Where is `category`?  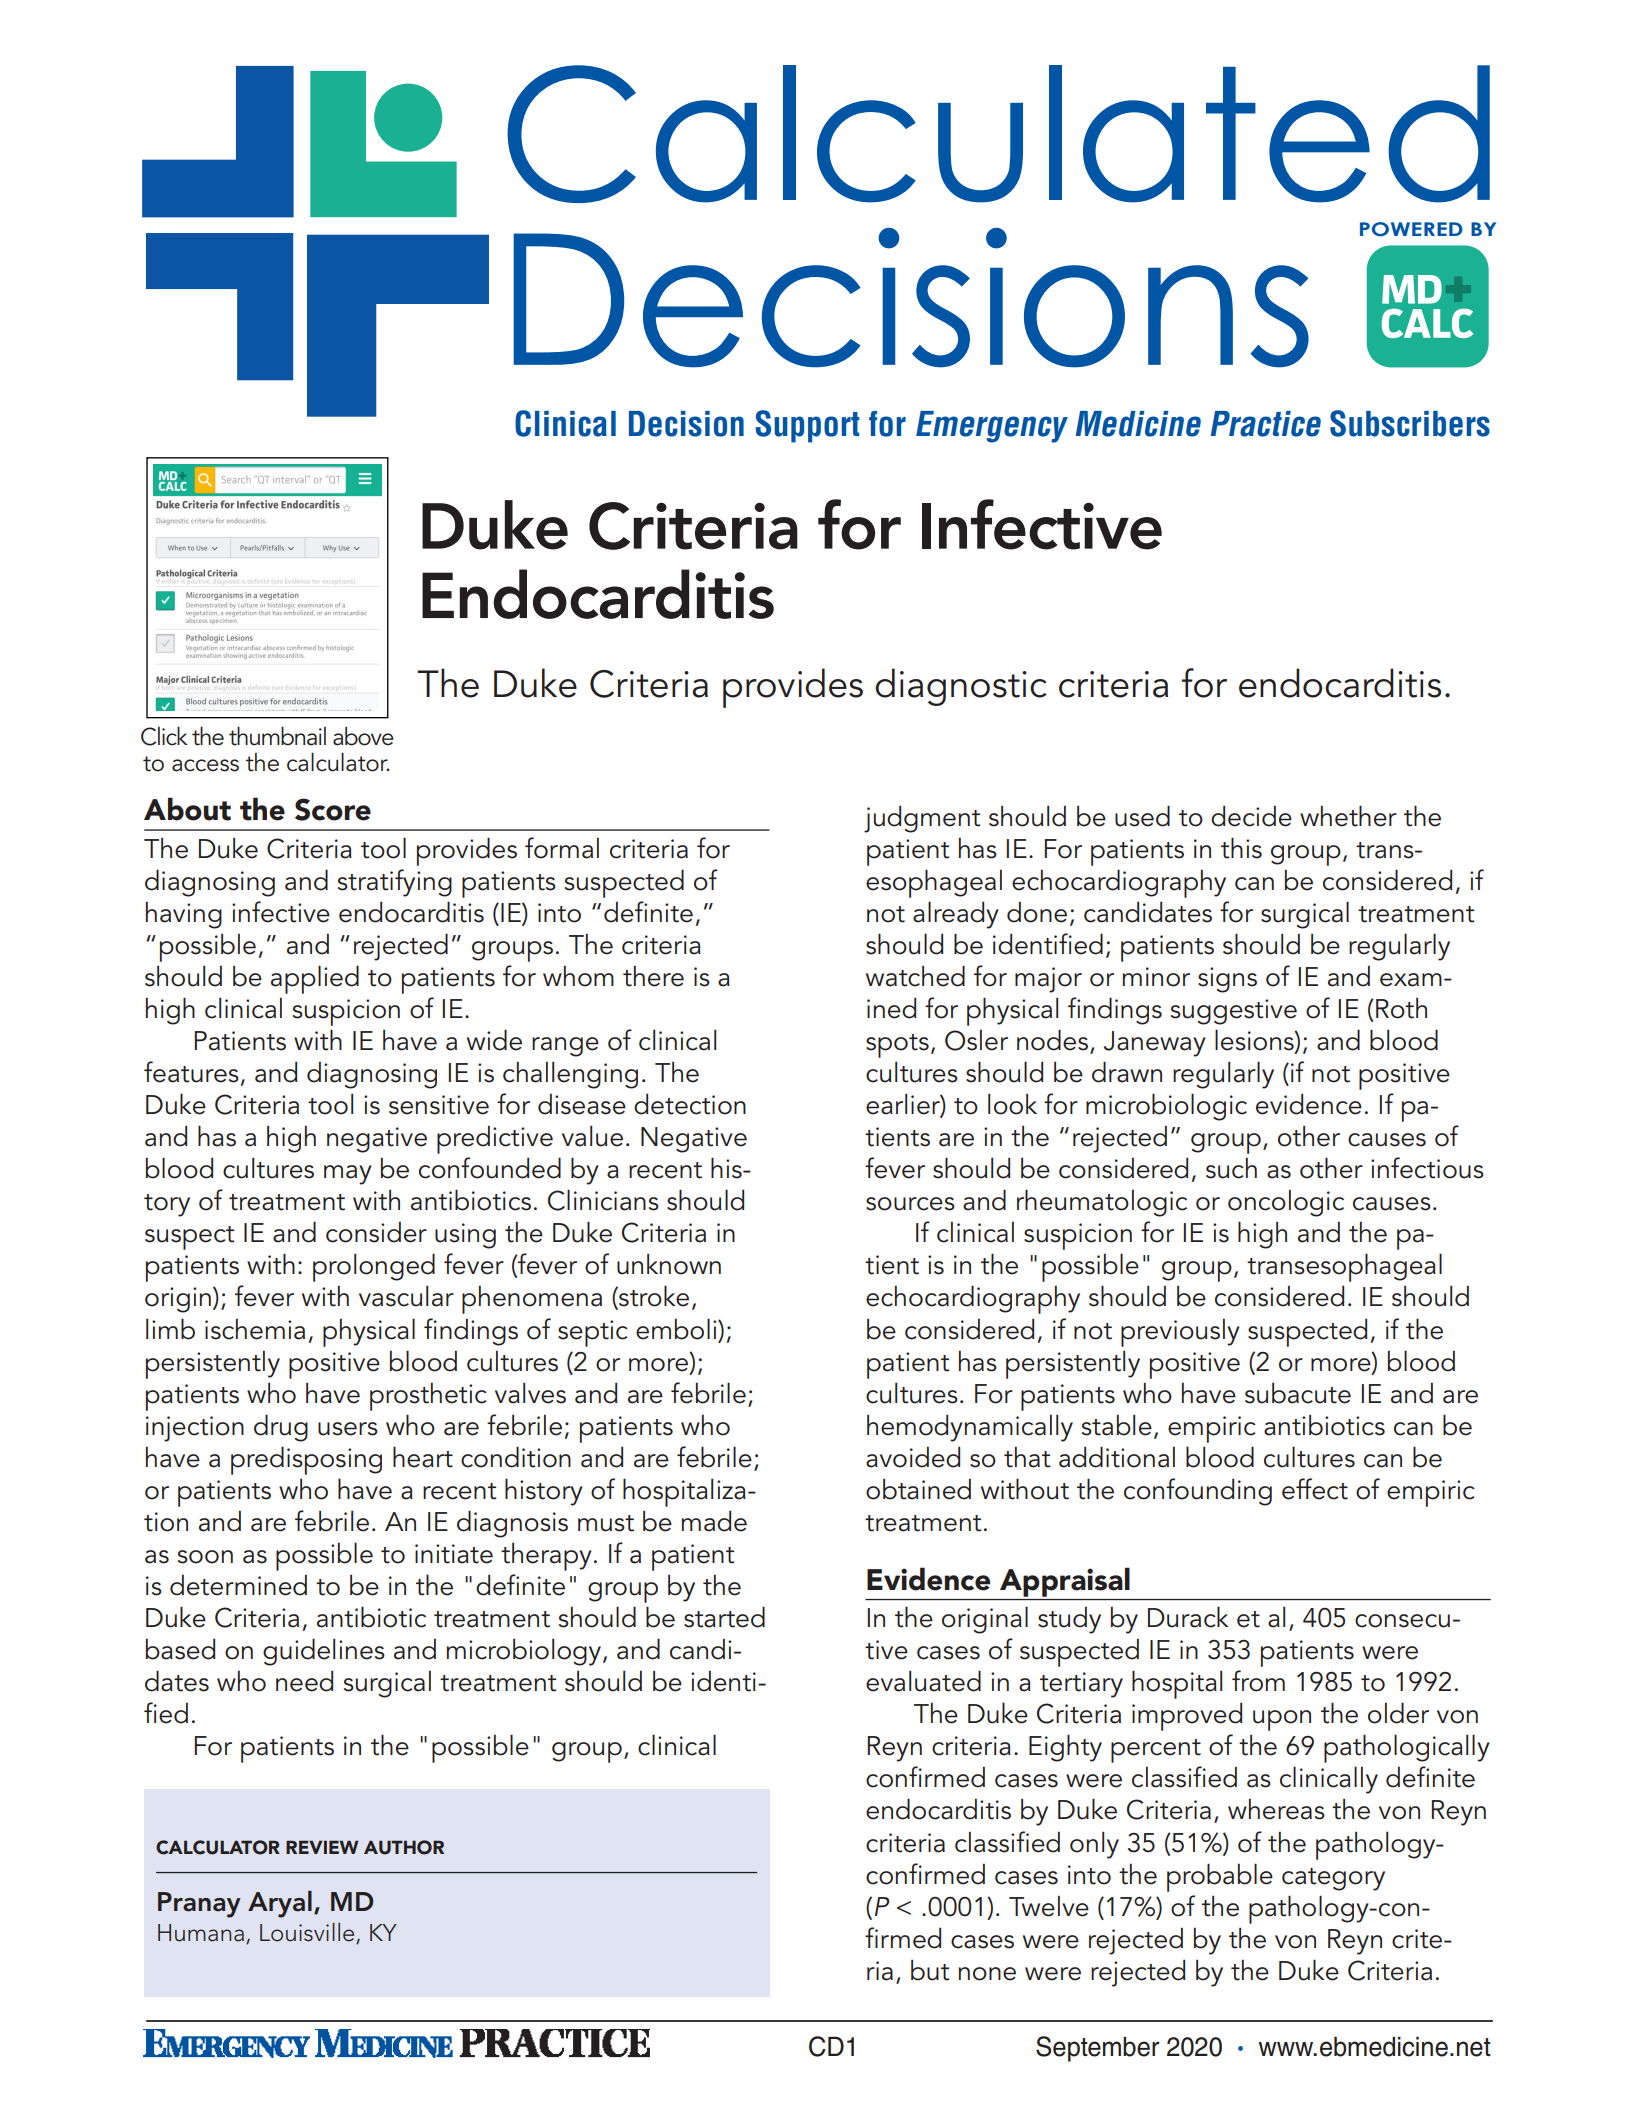 category is located at coordinates (1333, 1879).
